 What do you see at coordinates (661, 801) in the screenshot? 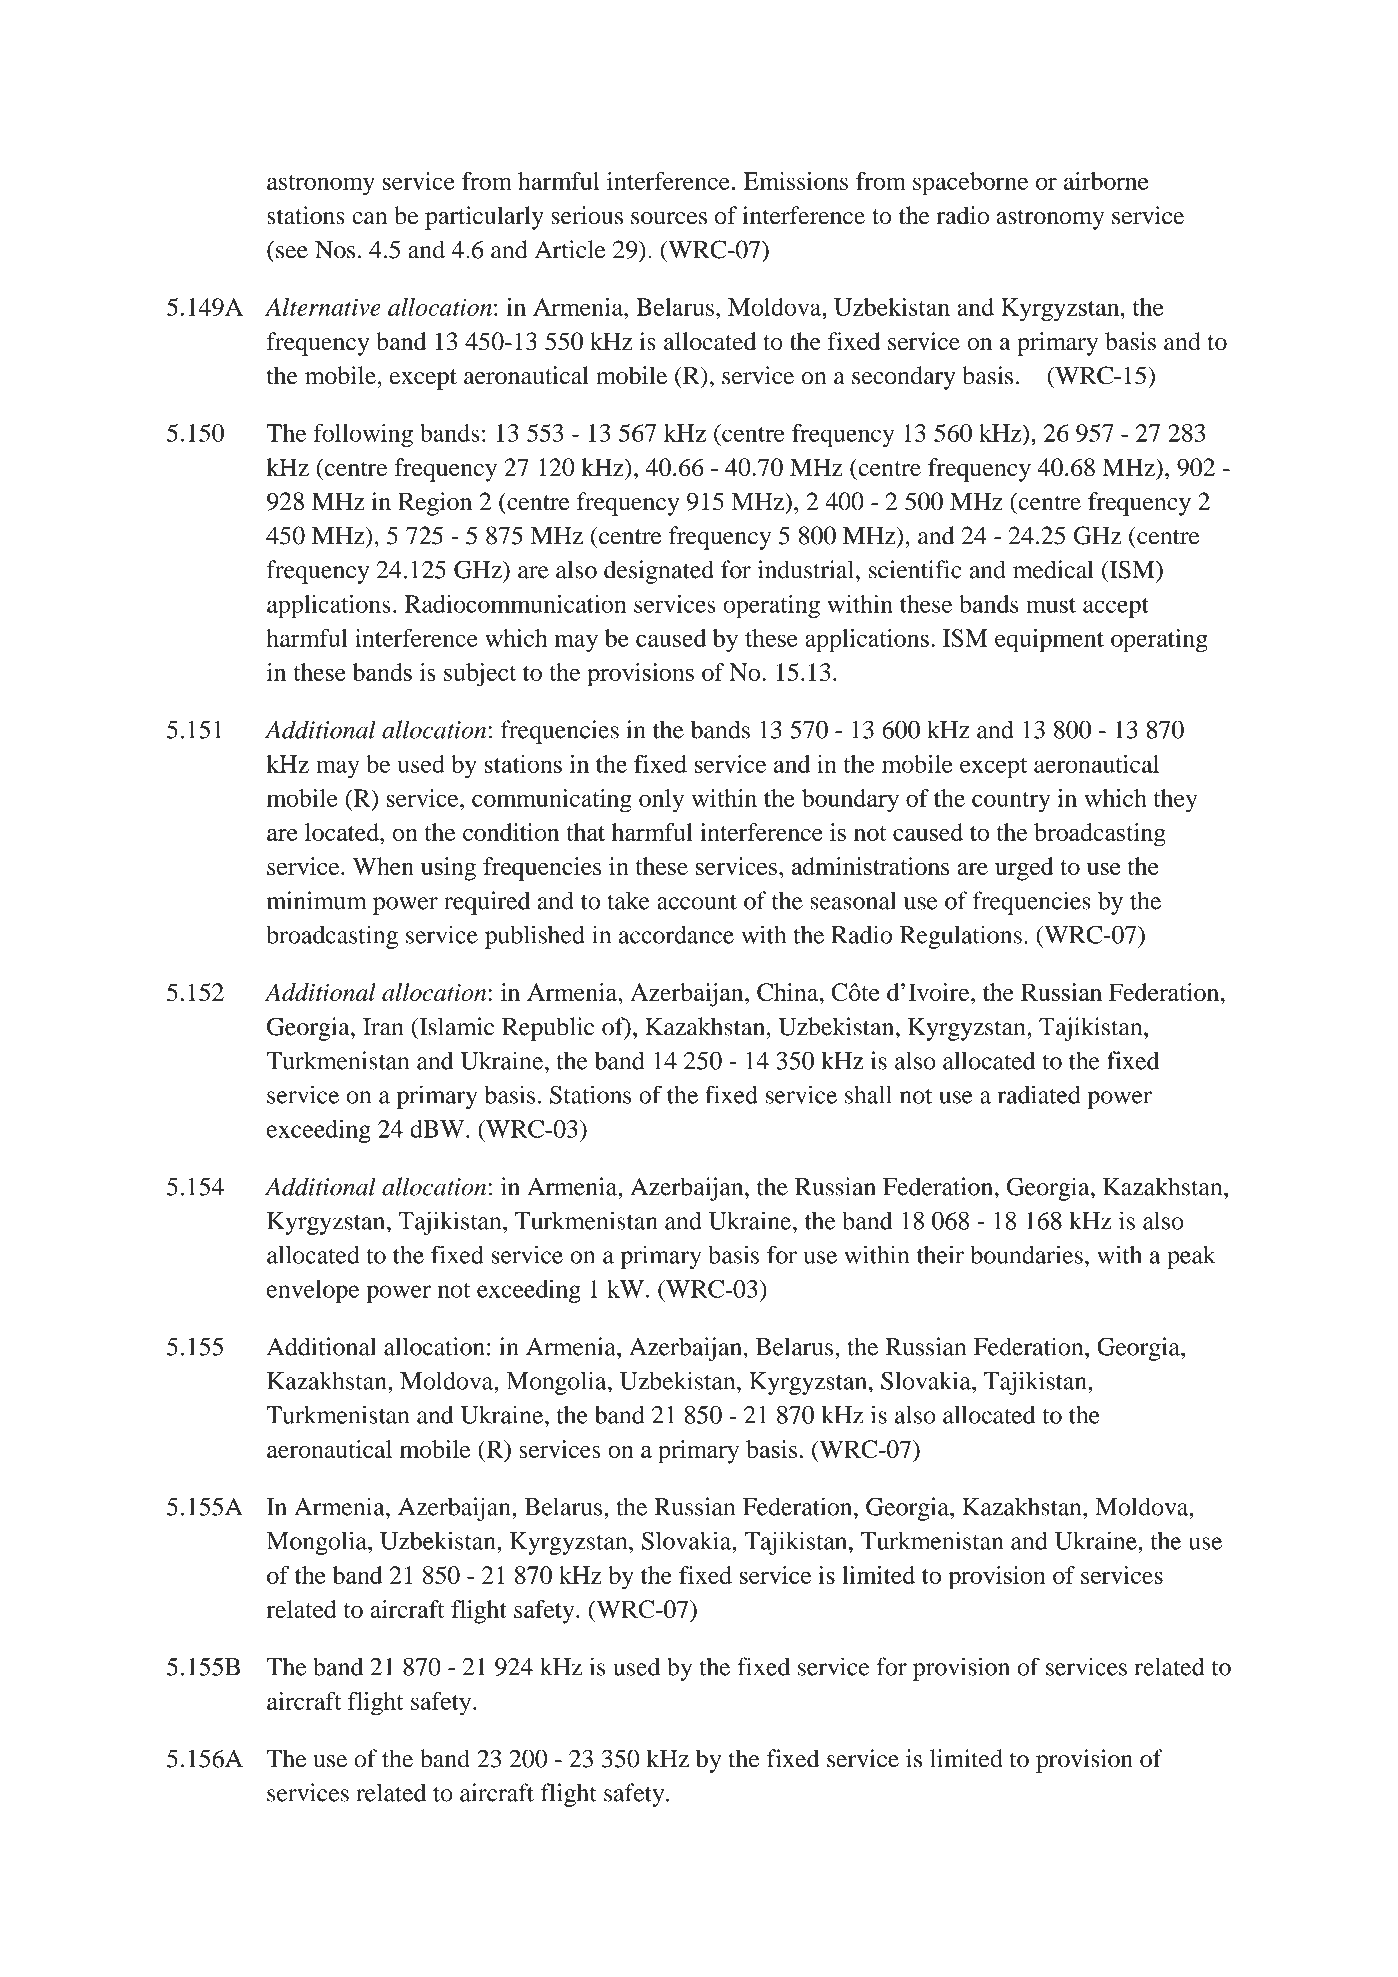
I see `only` at bounding box center [661, 801].
